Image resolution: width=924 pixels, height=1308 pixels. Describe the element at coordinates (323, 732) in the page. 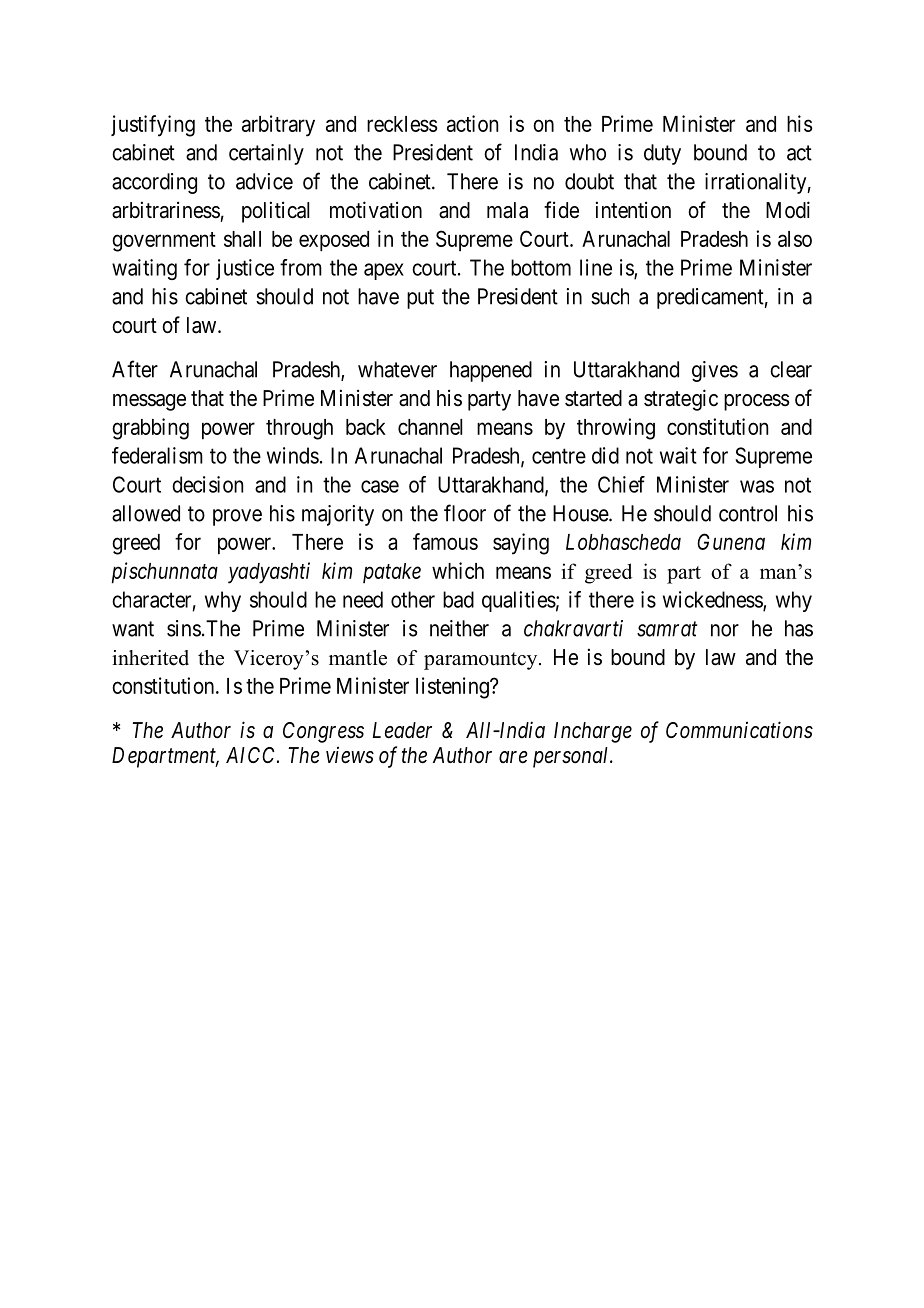

I see `Congress` at that location.
